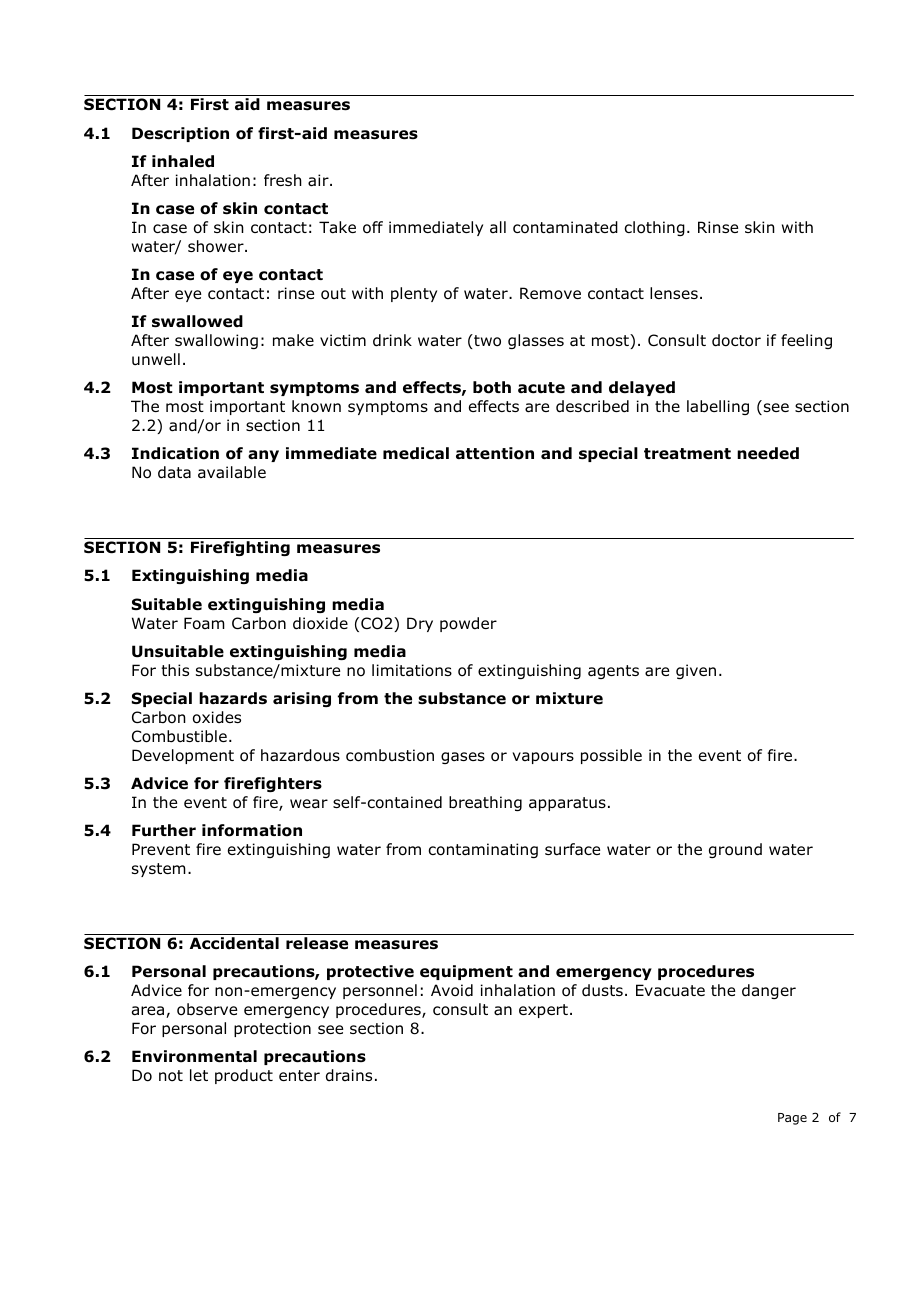 Image resolution: width=924 pixels, height=1308 pixels. I want to click on information, so click(252, 830).
